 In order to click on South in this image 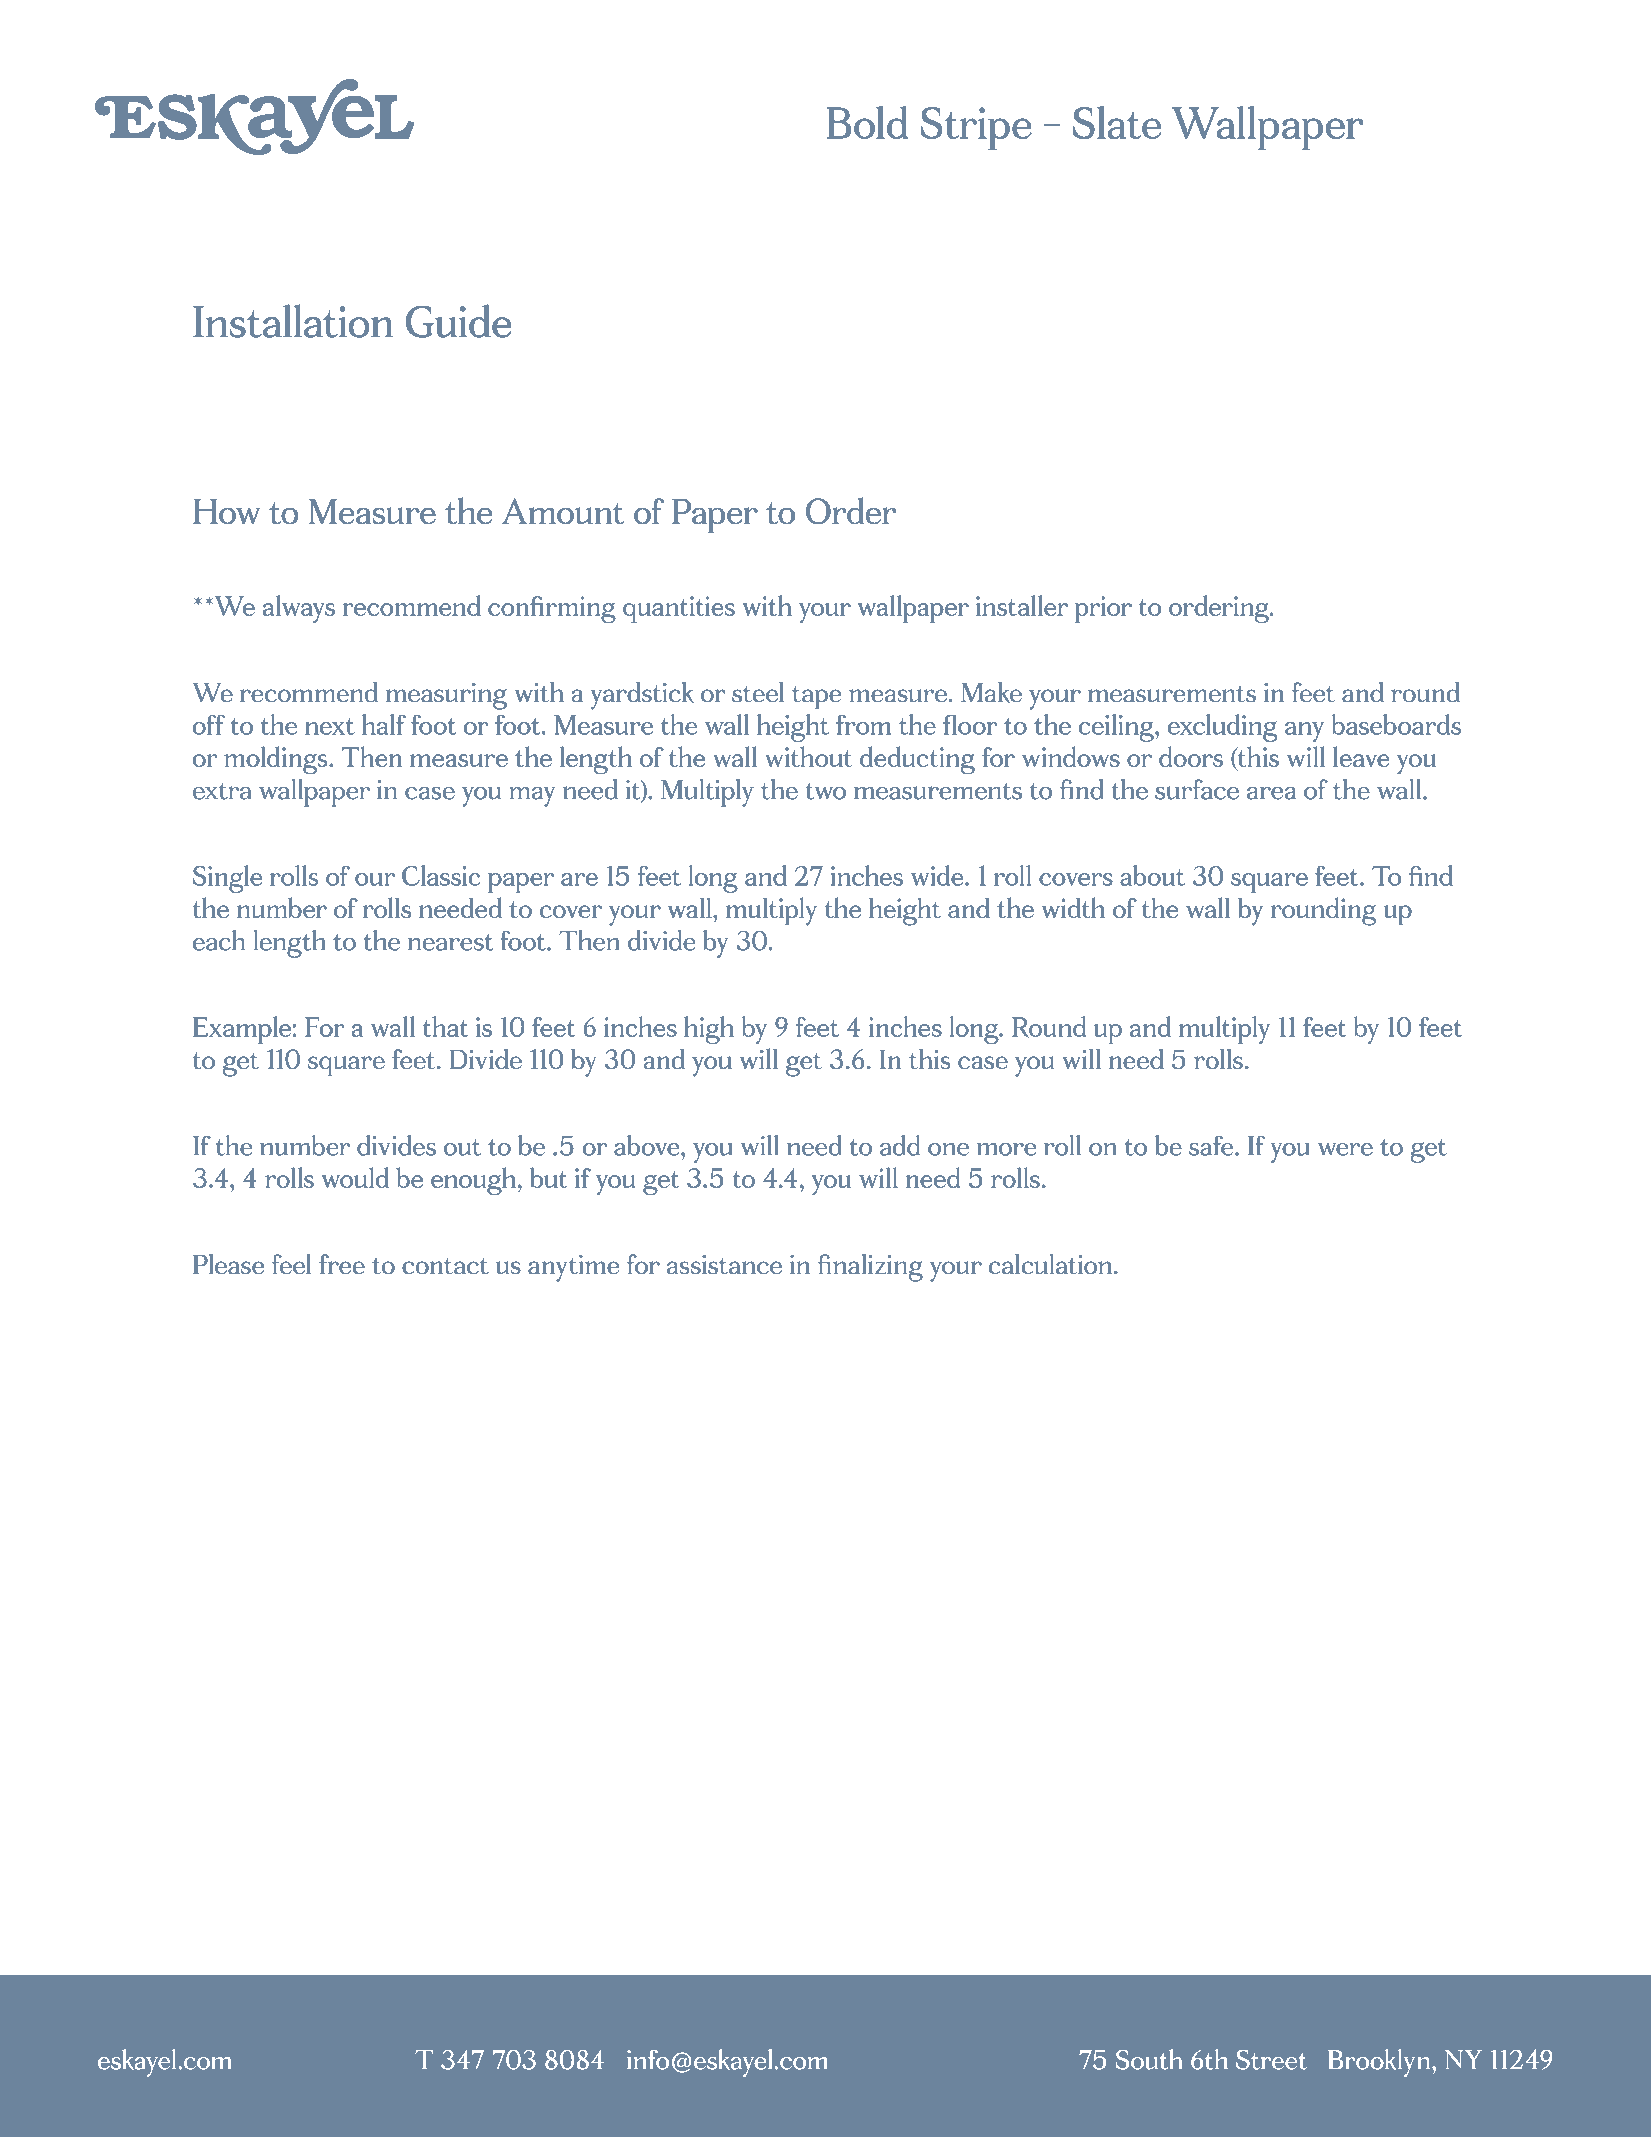, I will do `click(1149, 2059)`.
